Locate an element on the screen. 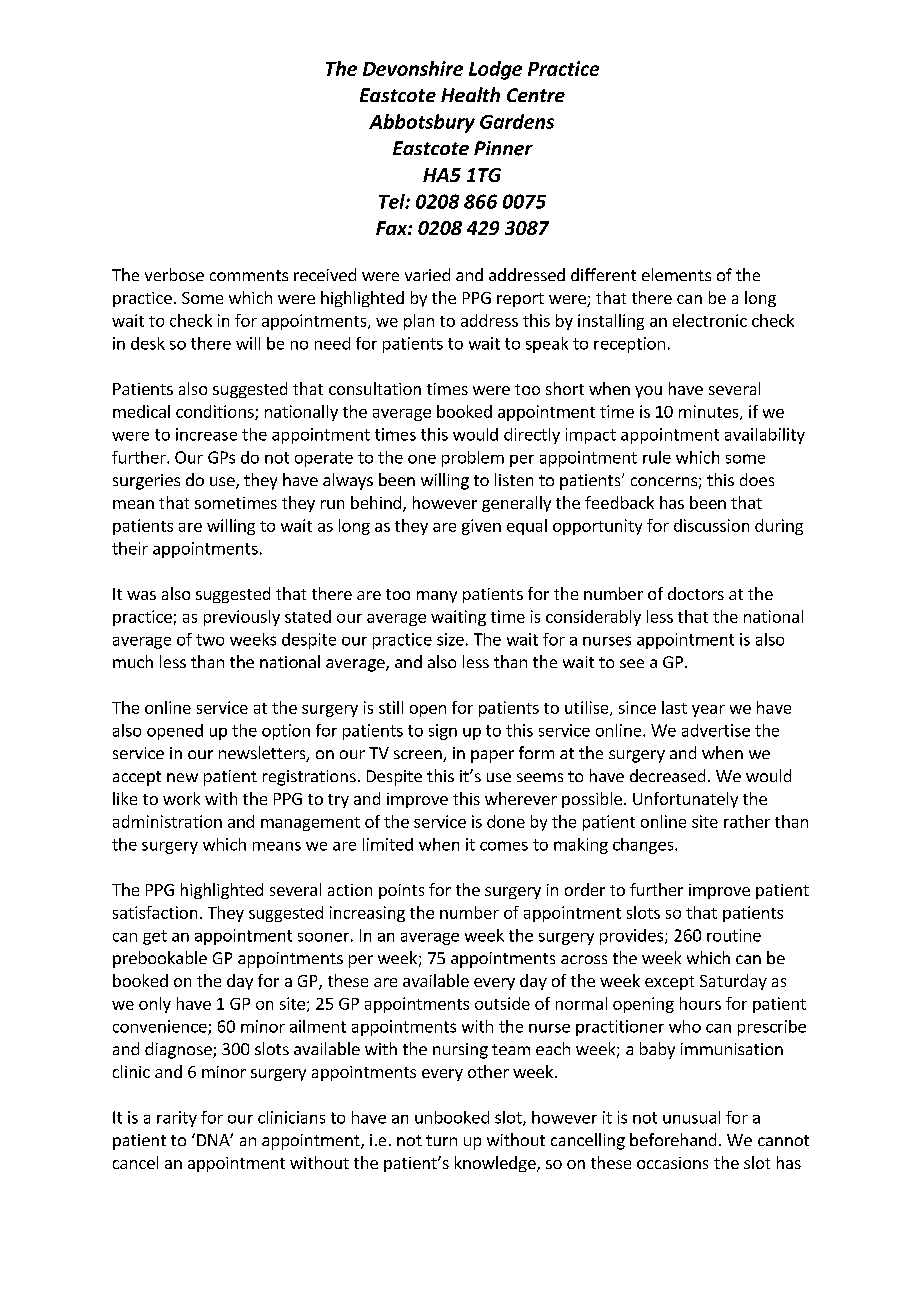  get is located at coordinates (155, 937).
